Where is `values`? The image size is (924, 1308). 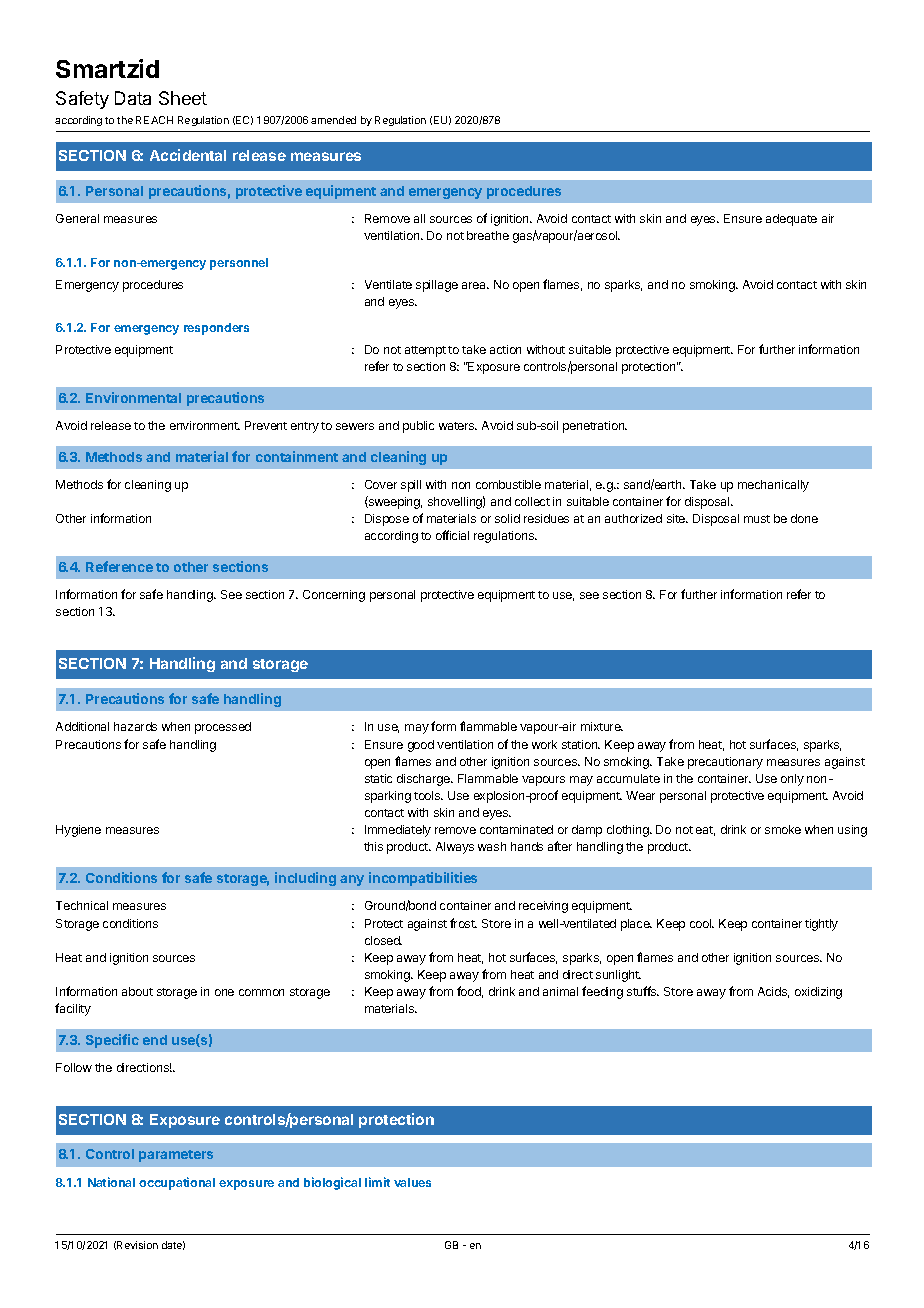
values is located at coordinates (412, 1182).
